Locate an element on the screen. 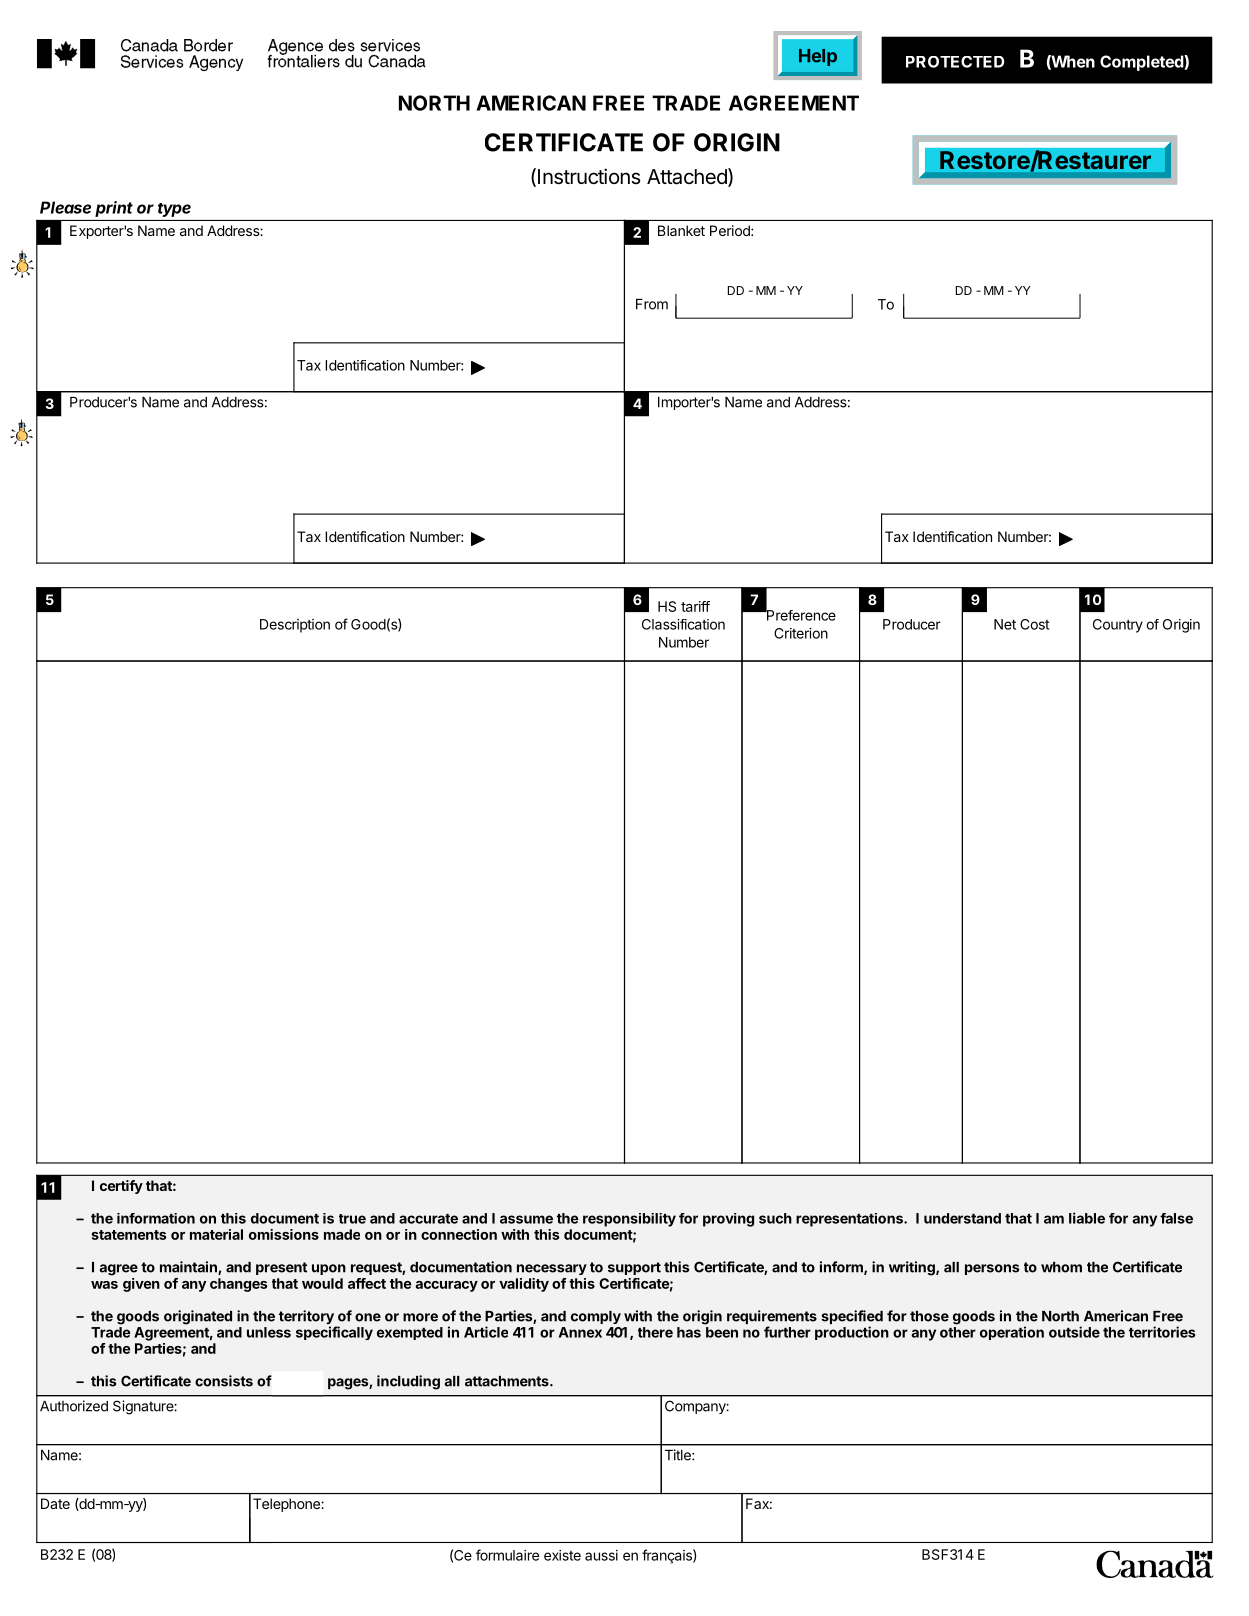  type is located at coordinates (174, 210).
